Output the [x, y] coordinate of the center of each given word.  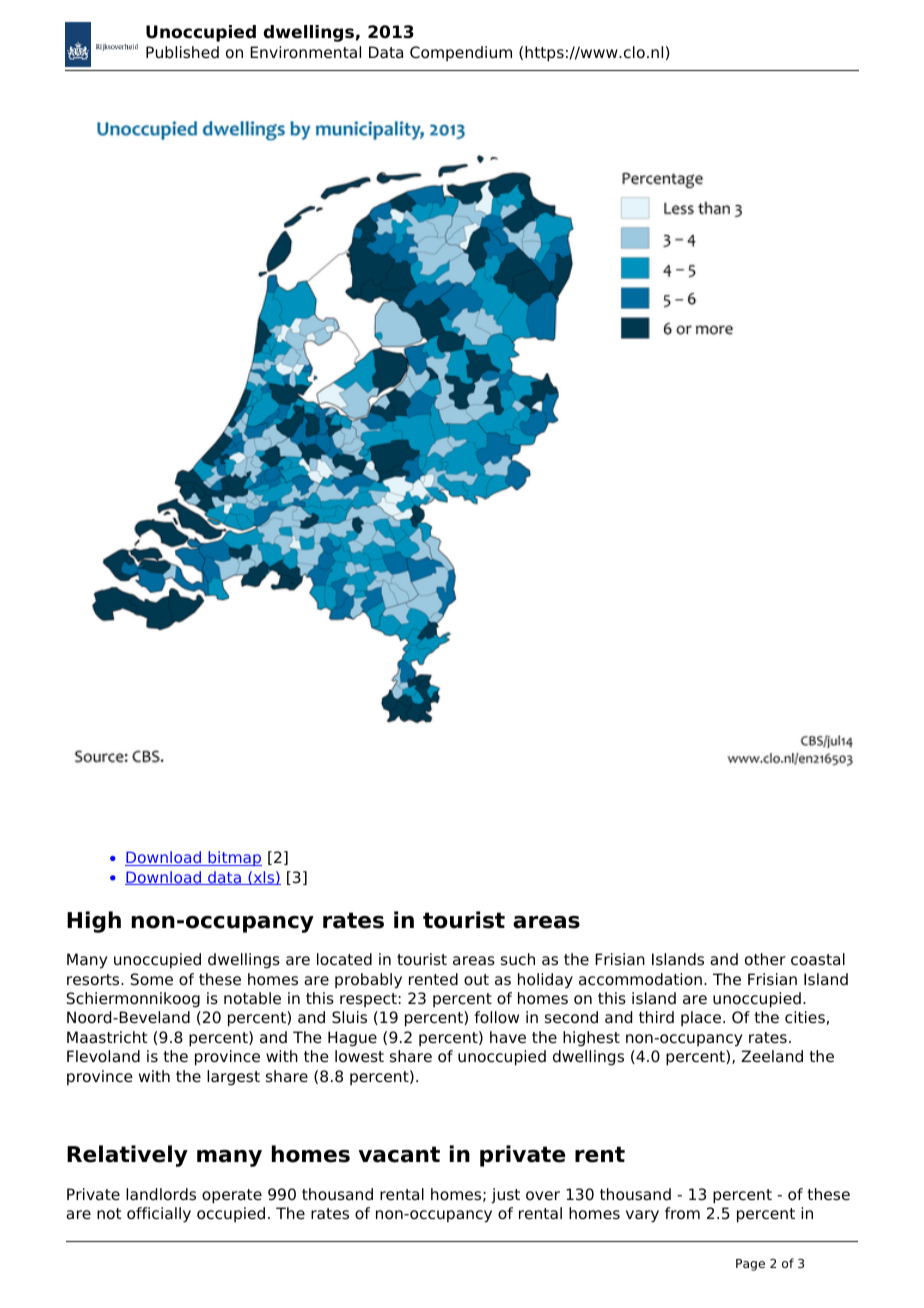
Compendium [461, 53]
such [518, 959]
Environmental [305, 52]
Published [182, 52]
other [765, 959]
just [505, 1196]
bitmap [234, 858]
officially [159, 1215]
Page [750, 1265]
